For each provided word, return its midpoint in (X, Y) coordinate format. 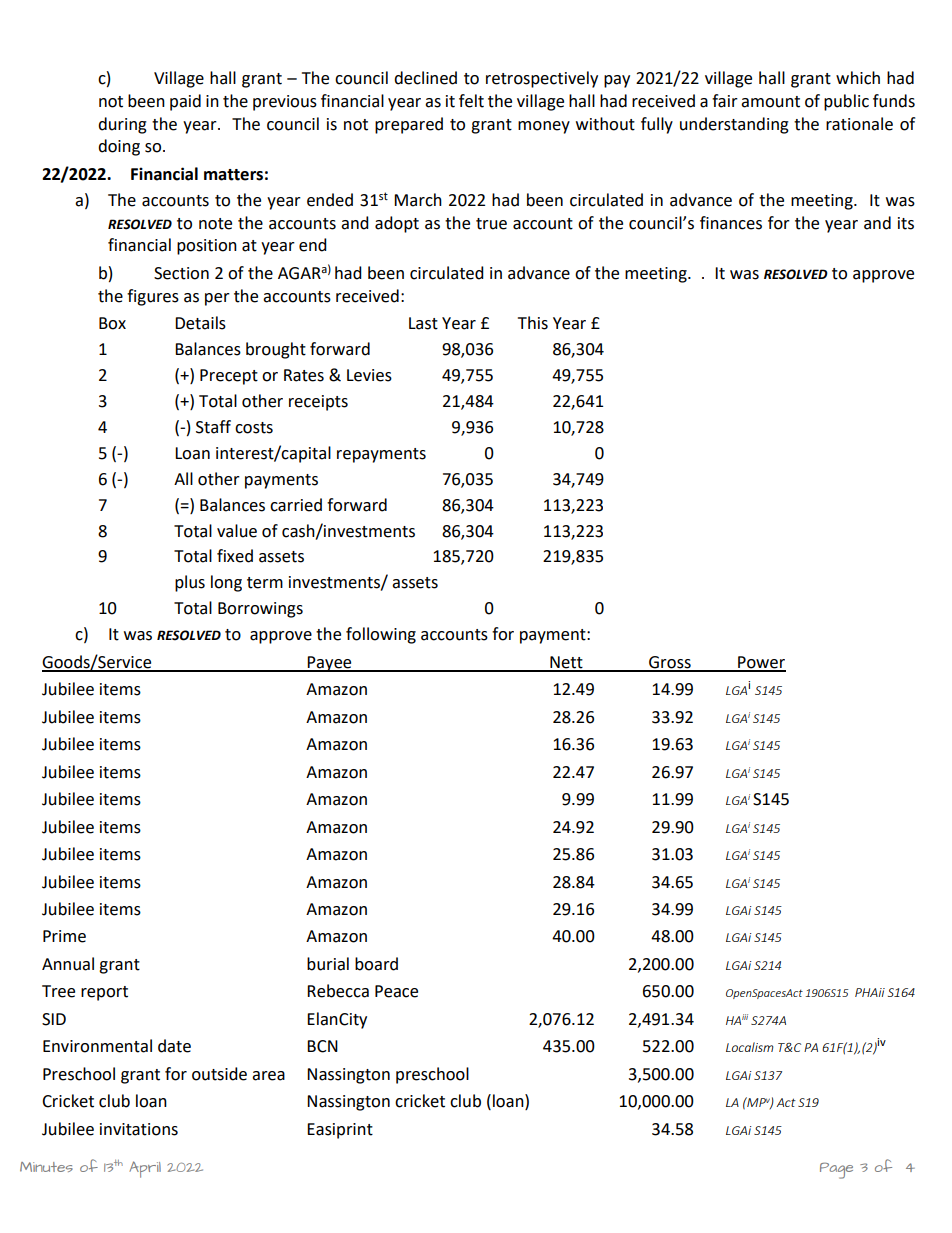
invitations (139, 1129)
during (122, 125)
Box (112, 323)
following (381, 635)
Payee (330, 664)
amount (770, 102)
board (376, 964)
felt (471, 101)
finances (731, 223)
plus (190, 583)
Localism (750, 1047)
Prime (64, 936)
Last (423, 323)
